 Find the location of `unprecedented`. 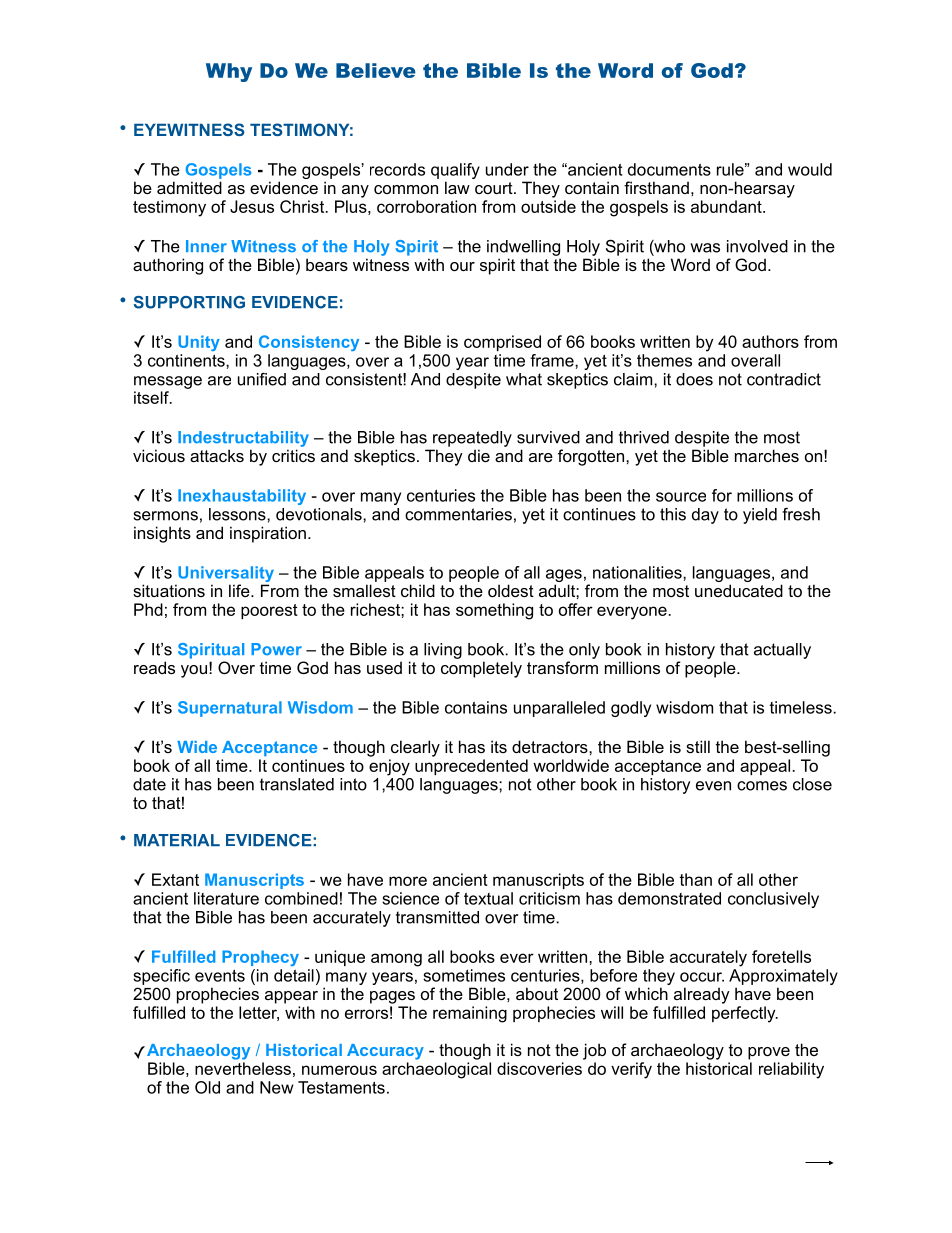

unprecedented is located at coordinates (471, 767).
